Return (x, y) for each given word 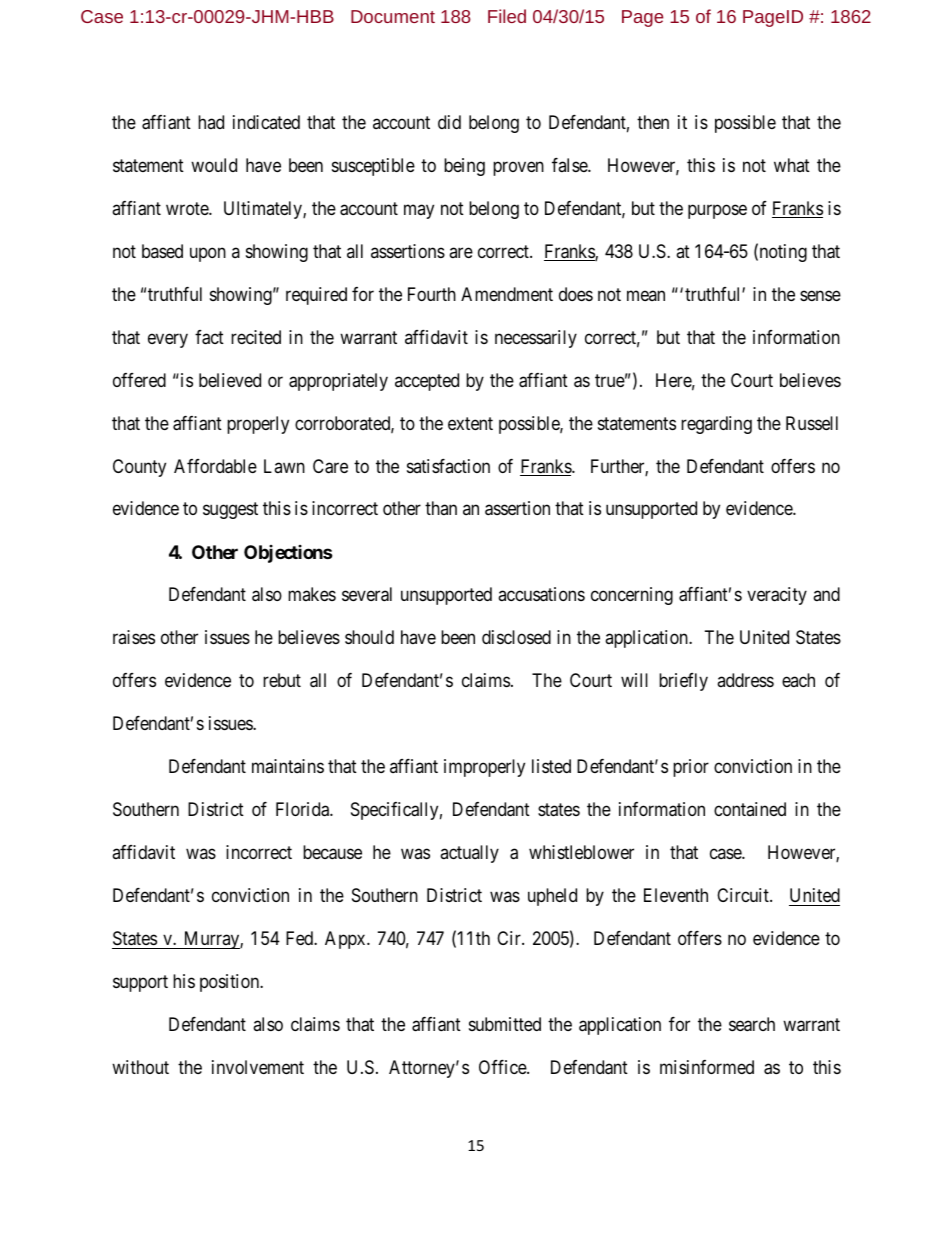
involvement (258, 1067)
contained (750, 809)
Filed (507, 16)
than (441, 508)
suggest (230, 511)
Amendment (507, 294)
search (752, 1024)
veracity (777, 596)
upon (208, 254)
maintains (288, 766)
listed (551, 766)
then (653, 122)
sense (820, 295)
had (211, 122)
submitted (505, 1024)
